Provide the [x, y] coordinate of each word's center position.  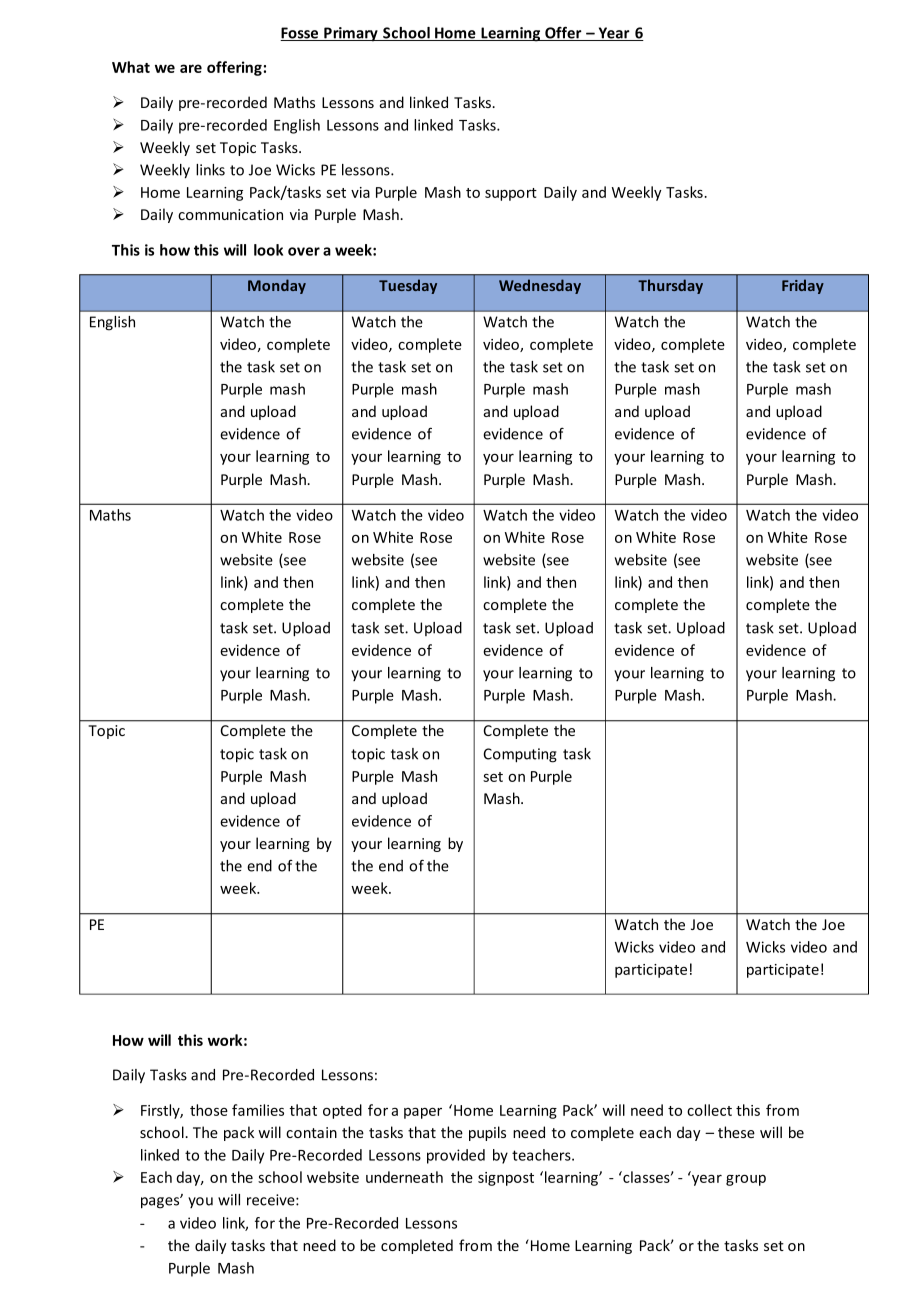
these [736, 1132]
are [191, 68]
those [209, 1110]
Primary [351, 34]
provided [456, 1156]
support [511, 194]
